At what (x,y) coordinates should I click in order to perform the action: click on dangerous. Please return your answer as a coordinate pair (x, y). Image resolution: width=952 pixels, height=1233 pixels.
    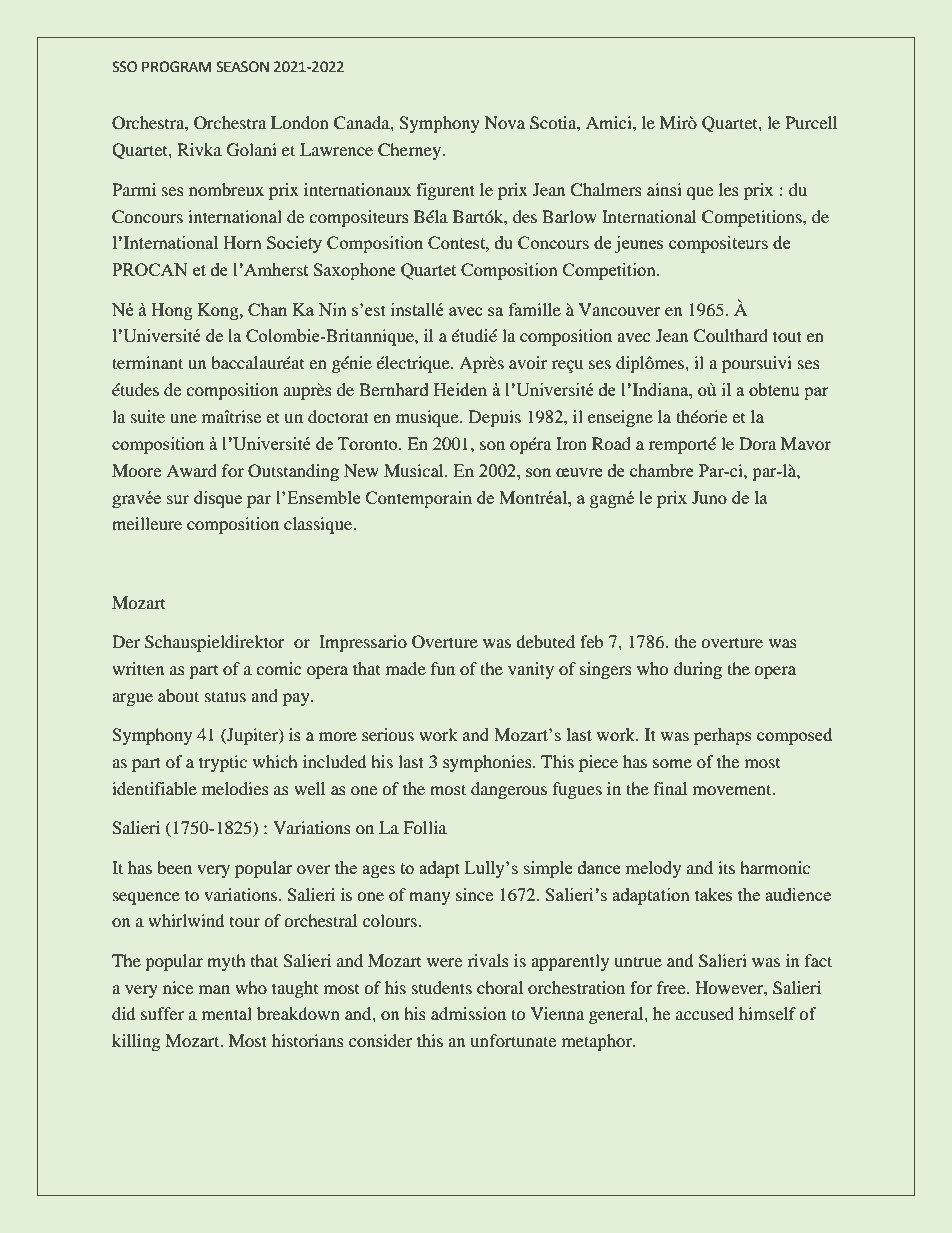
    Looking at the image, I should click on (509, 790).
